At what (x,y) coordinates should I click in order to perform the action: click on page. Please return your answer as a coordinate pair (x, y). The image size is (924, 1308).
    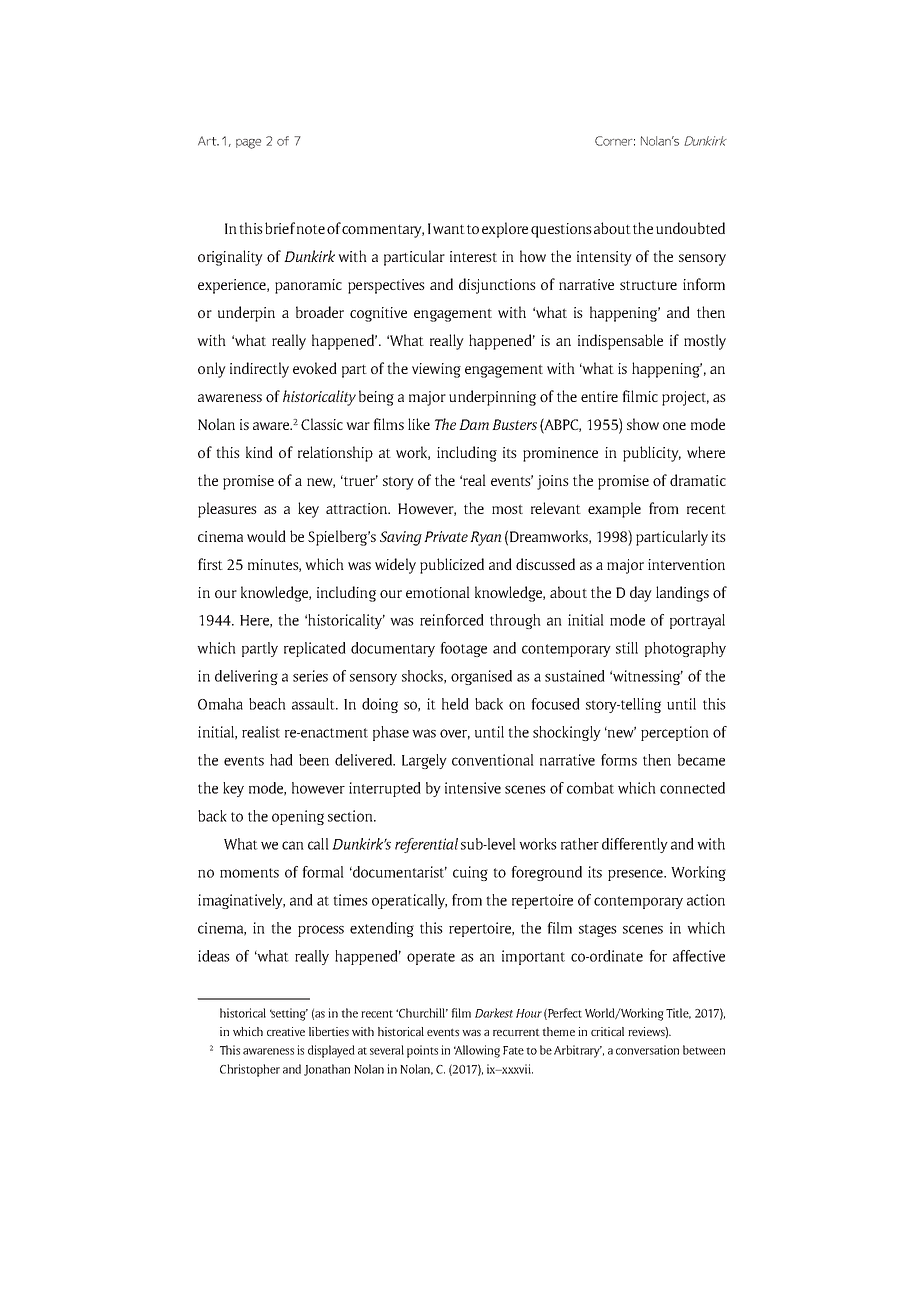
    Looking at the image, I should click on (248, 144).
